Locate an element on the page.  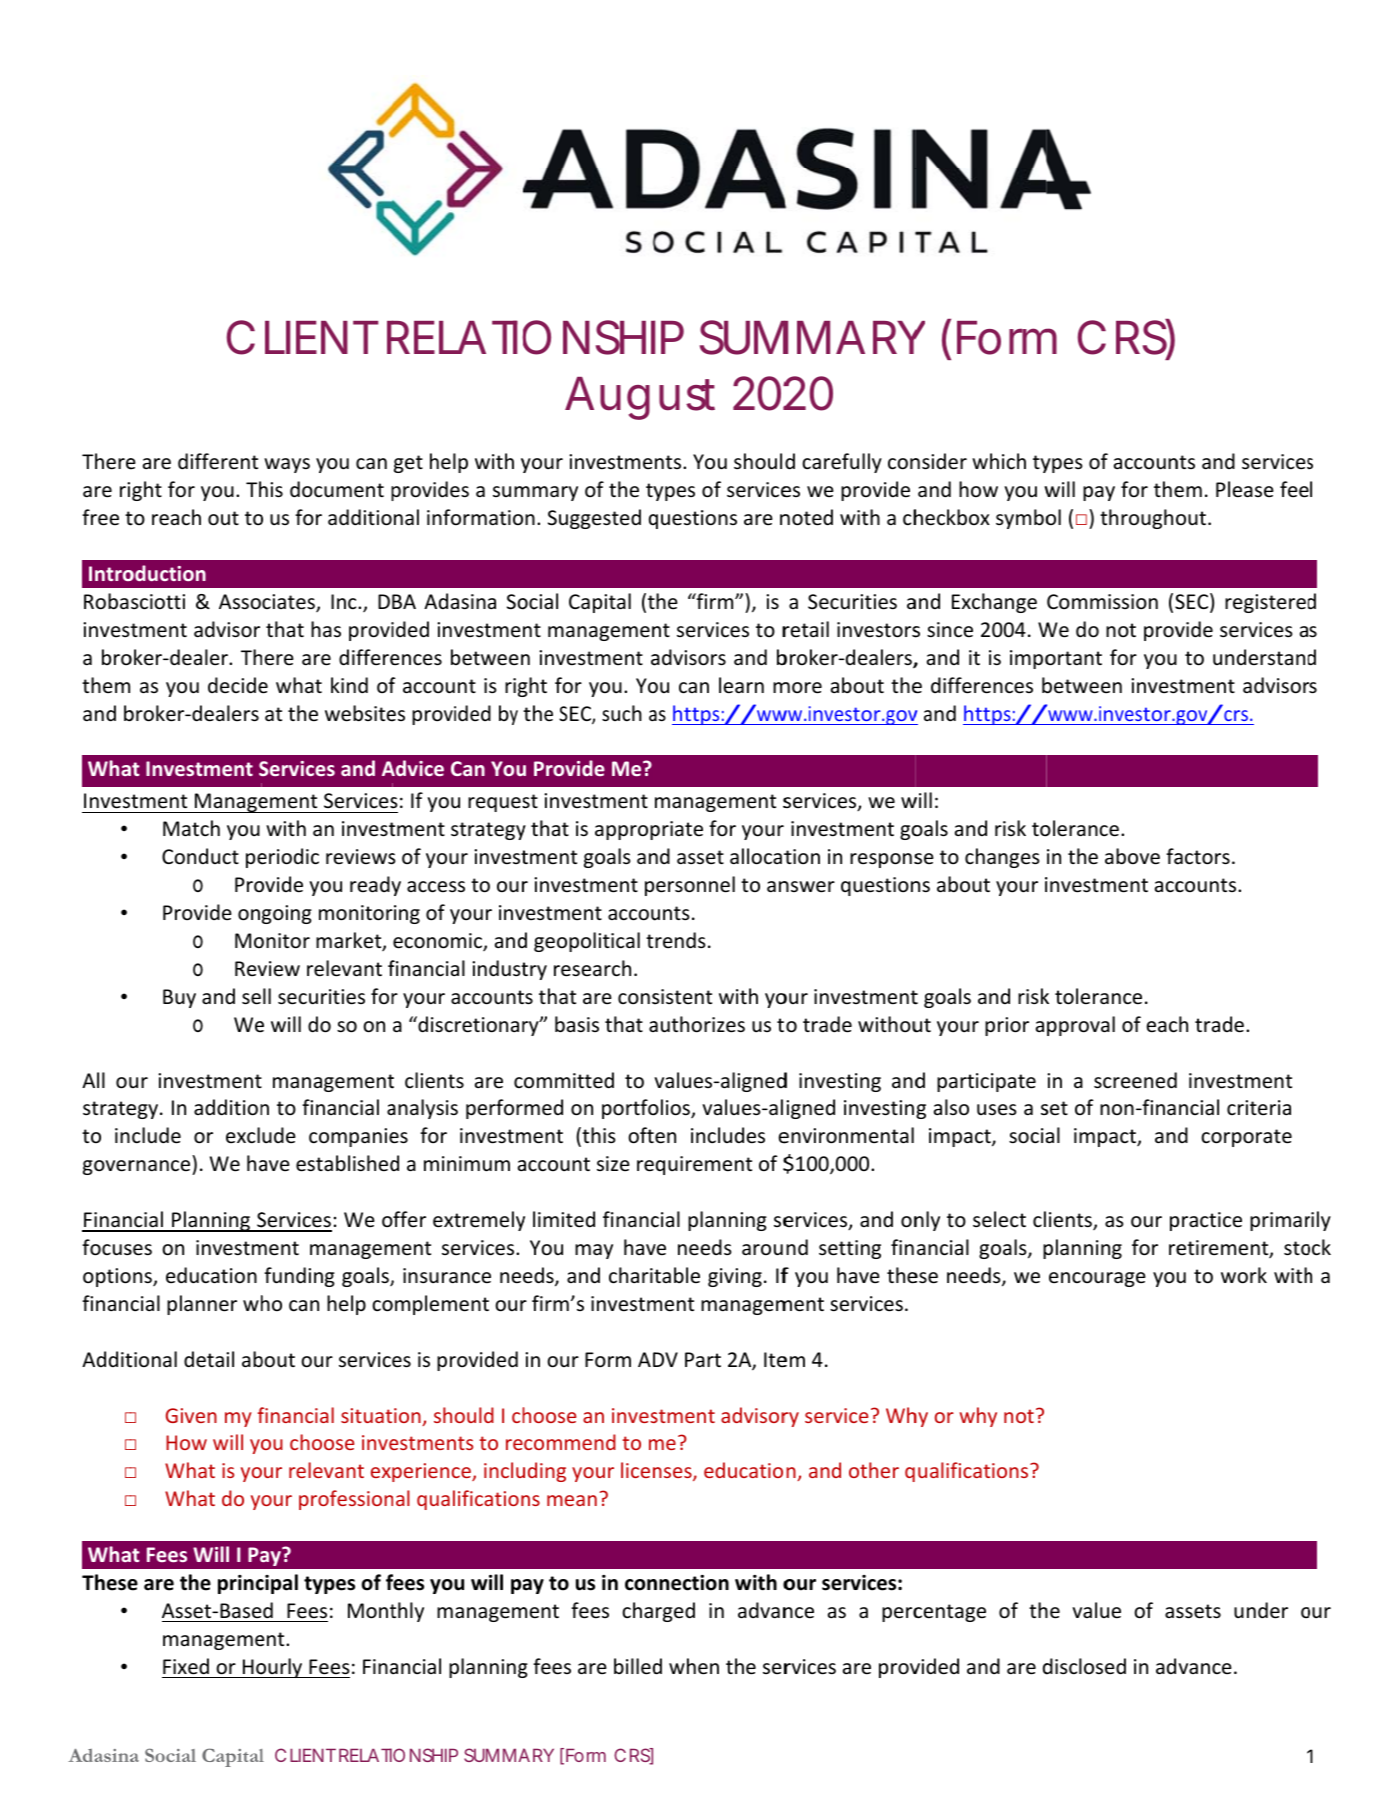
screened is located at coordinates (1135, 1080).
